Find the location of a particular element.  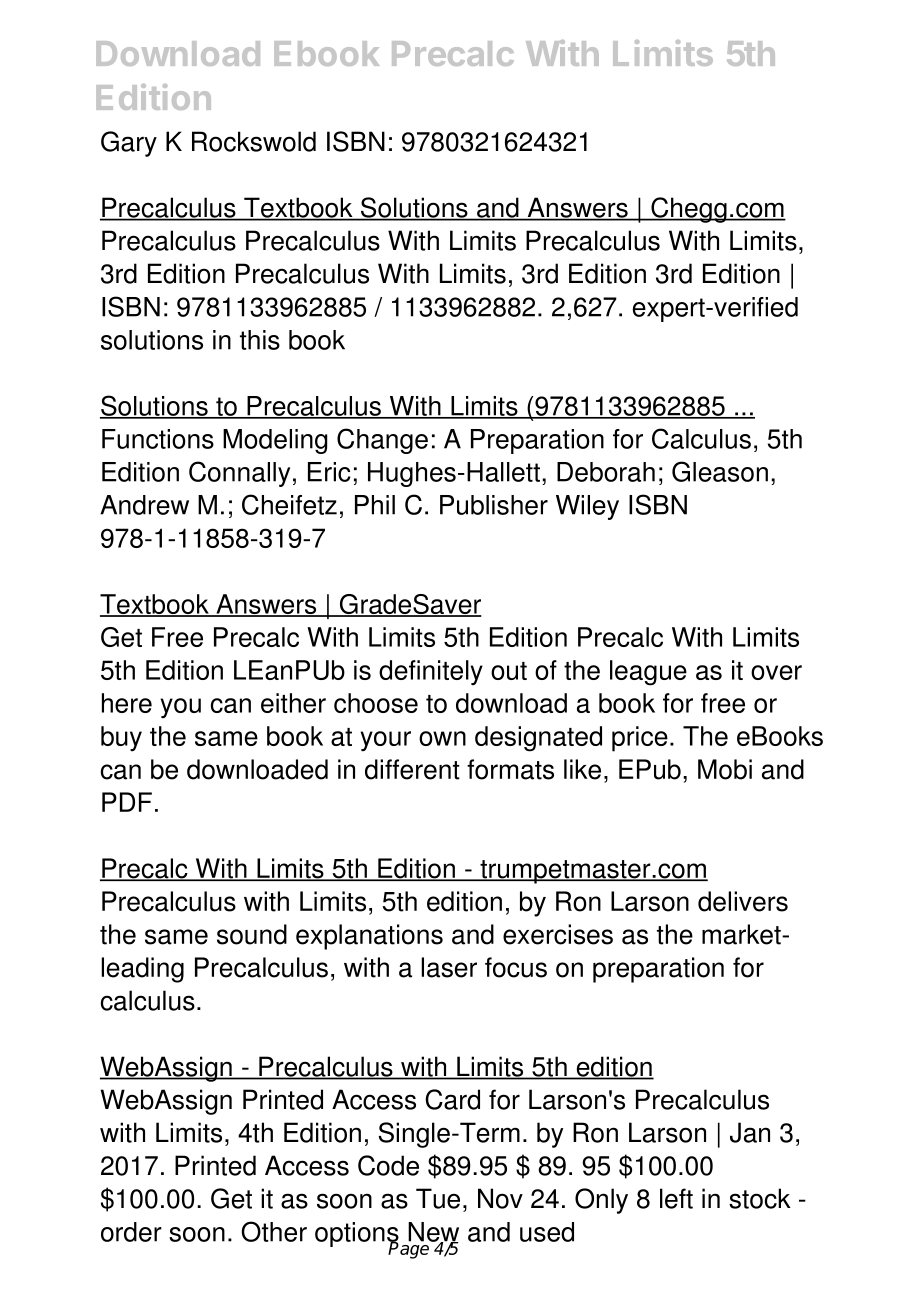

Gary is located at coordinates (129, 144).
